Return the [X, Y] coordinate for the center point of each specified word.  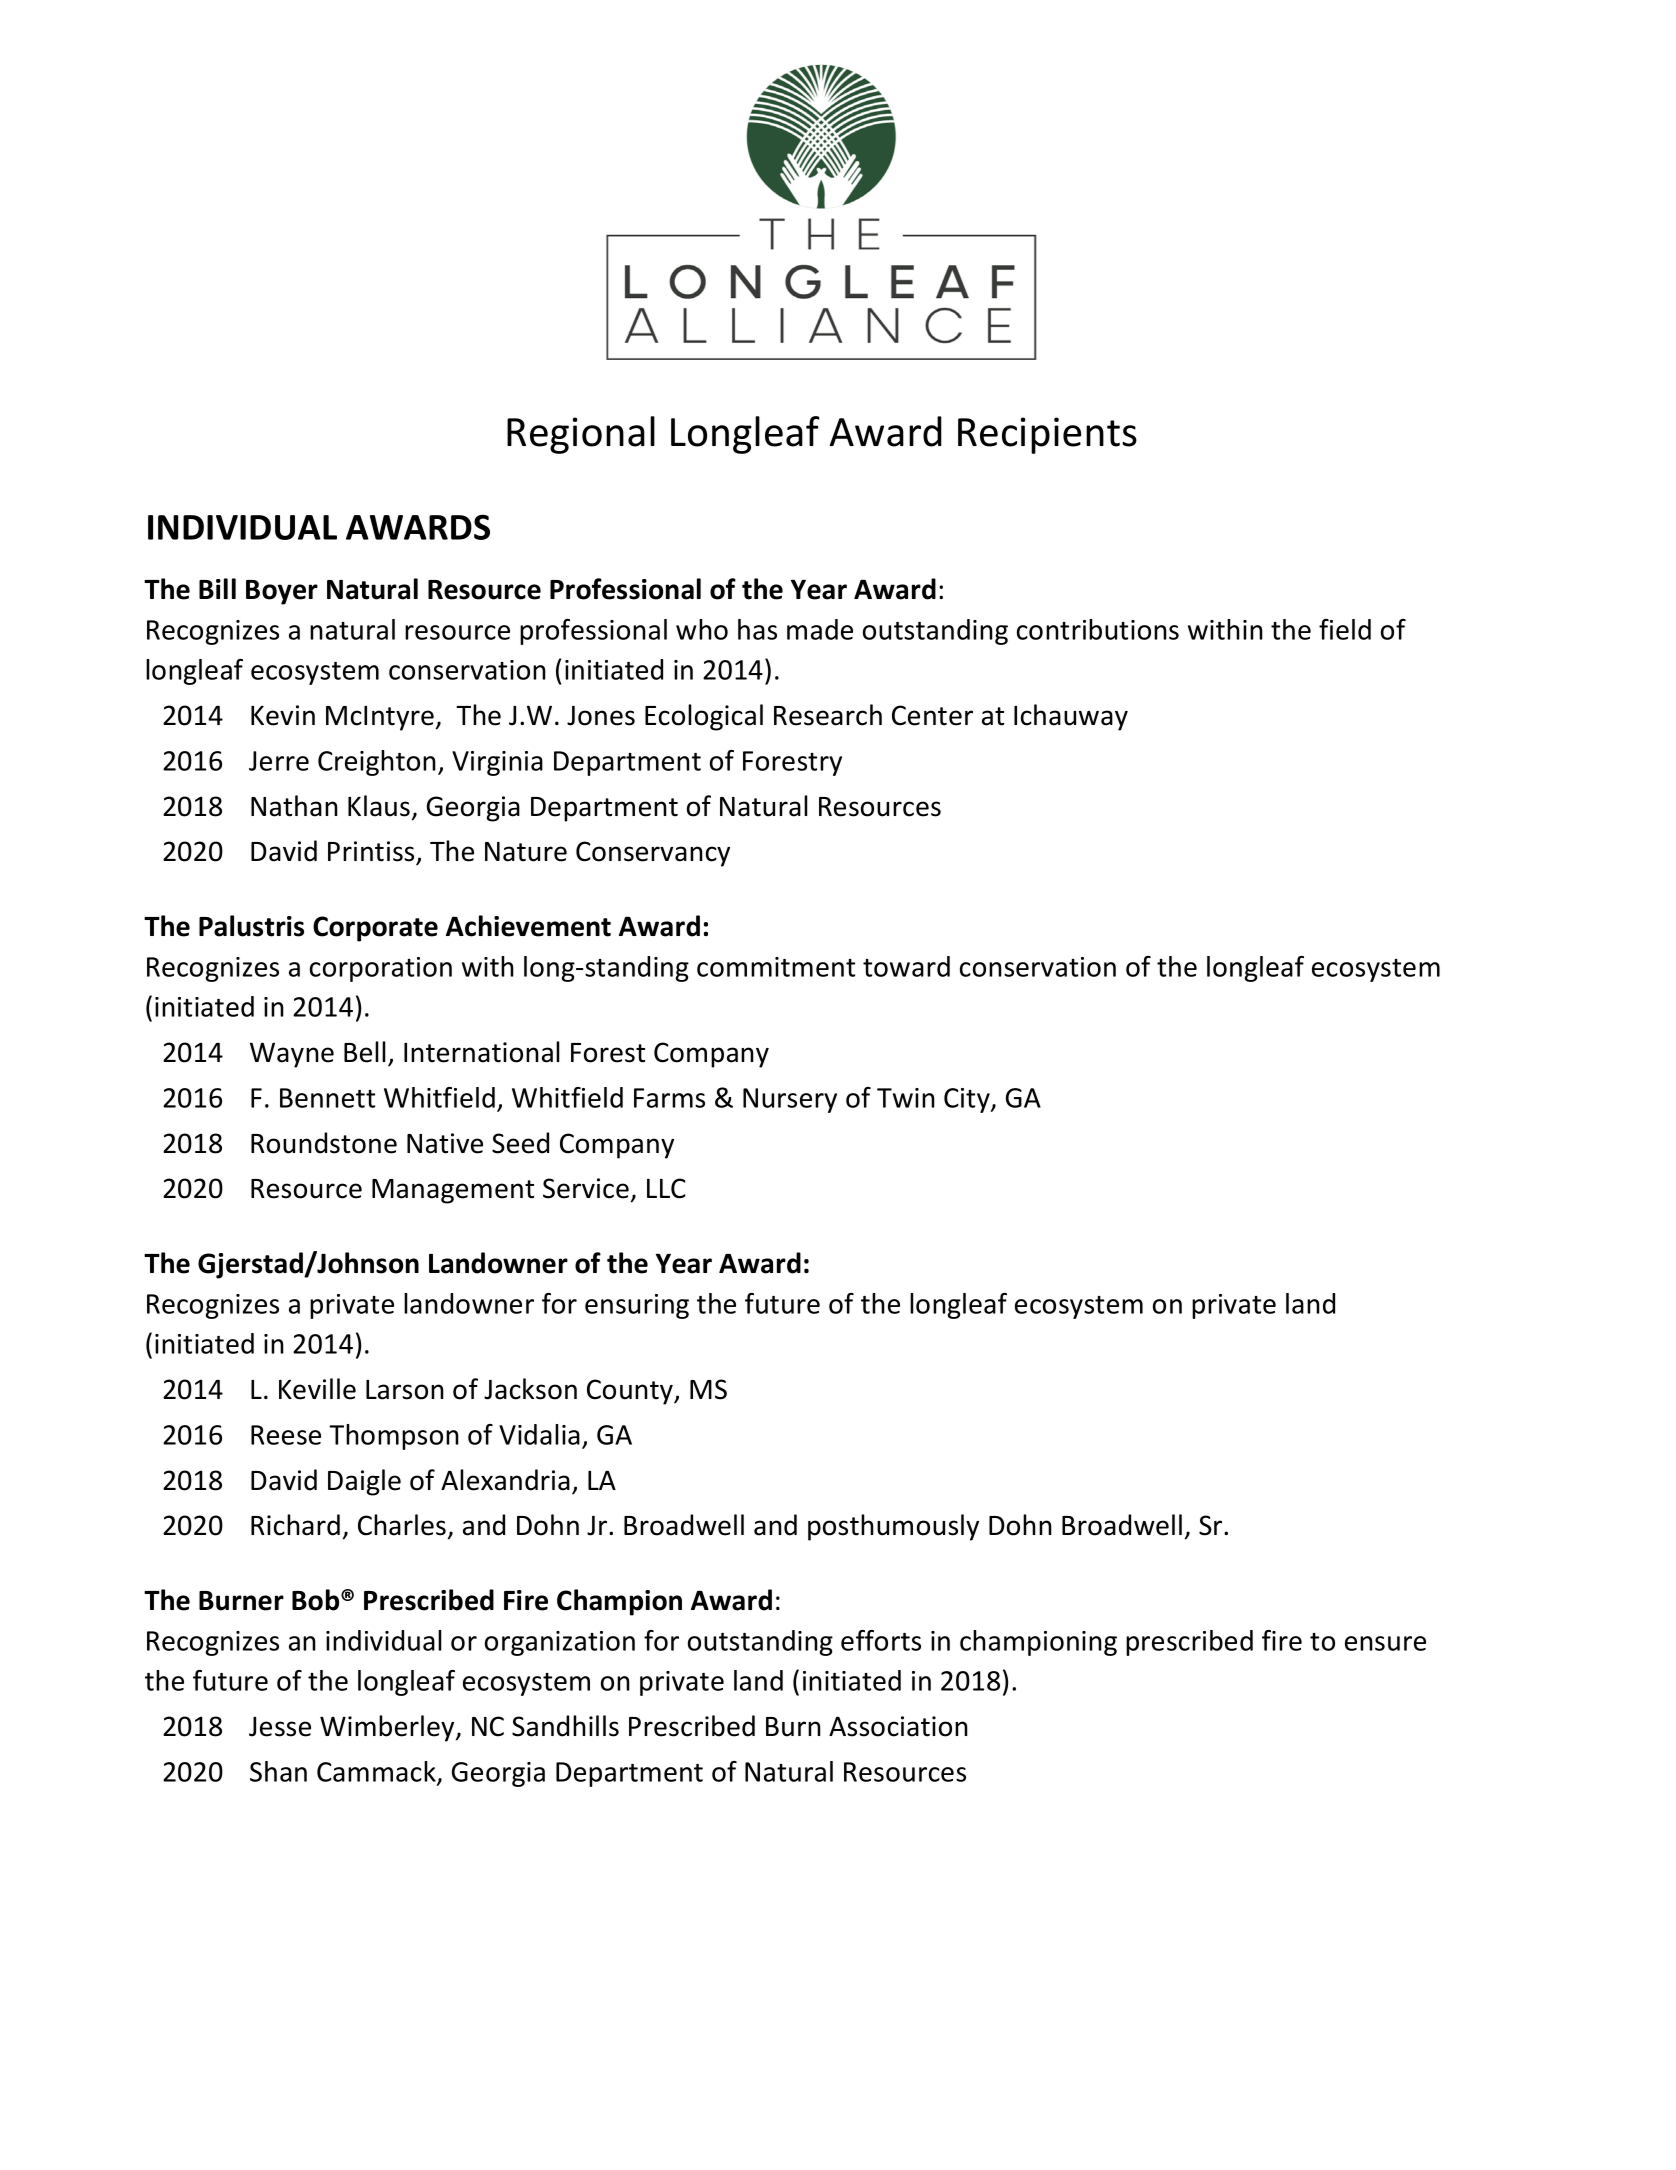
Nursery [790, 1100]
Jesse [280, 1727]
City [968, 1100]
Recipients [1047, 435]
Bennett [327, 1098]
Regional [581, 435]
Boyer [282, 592]
